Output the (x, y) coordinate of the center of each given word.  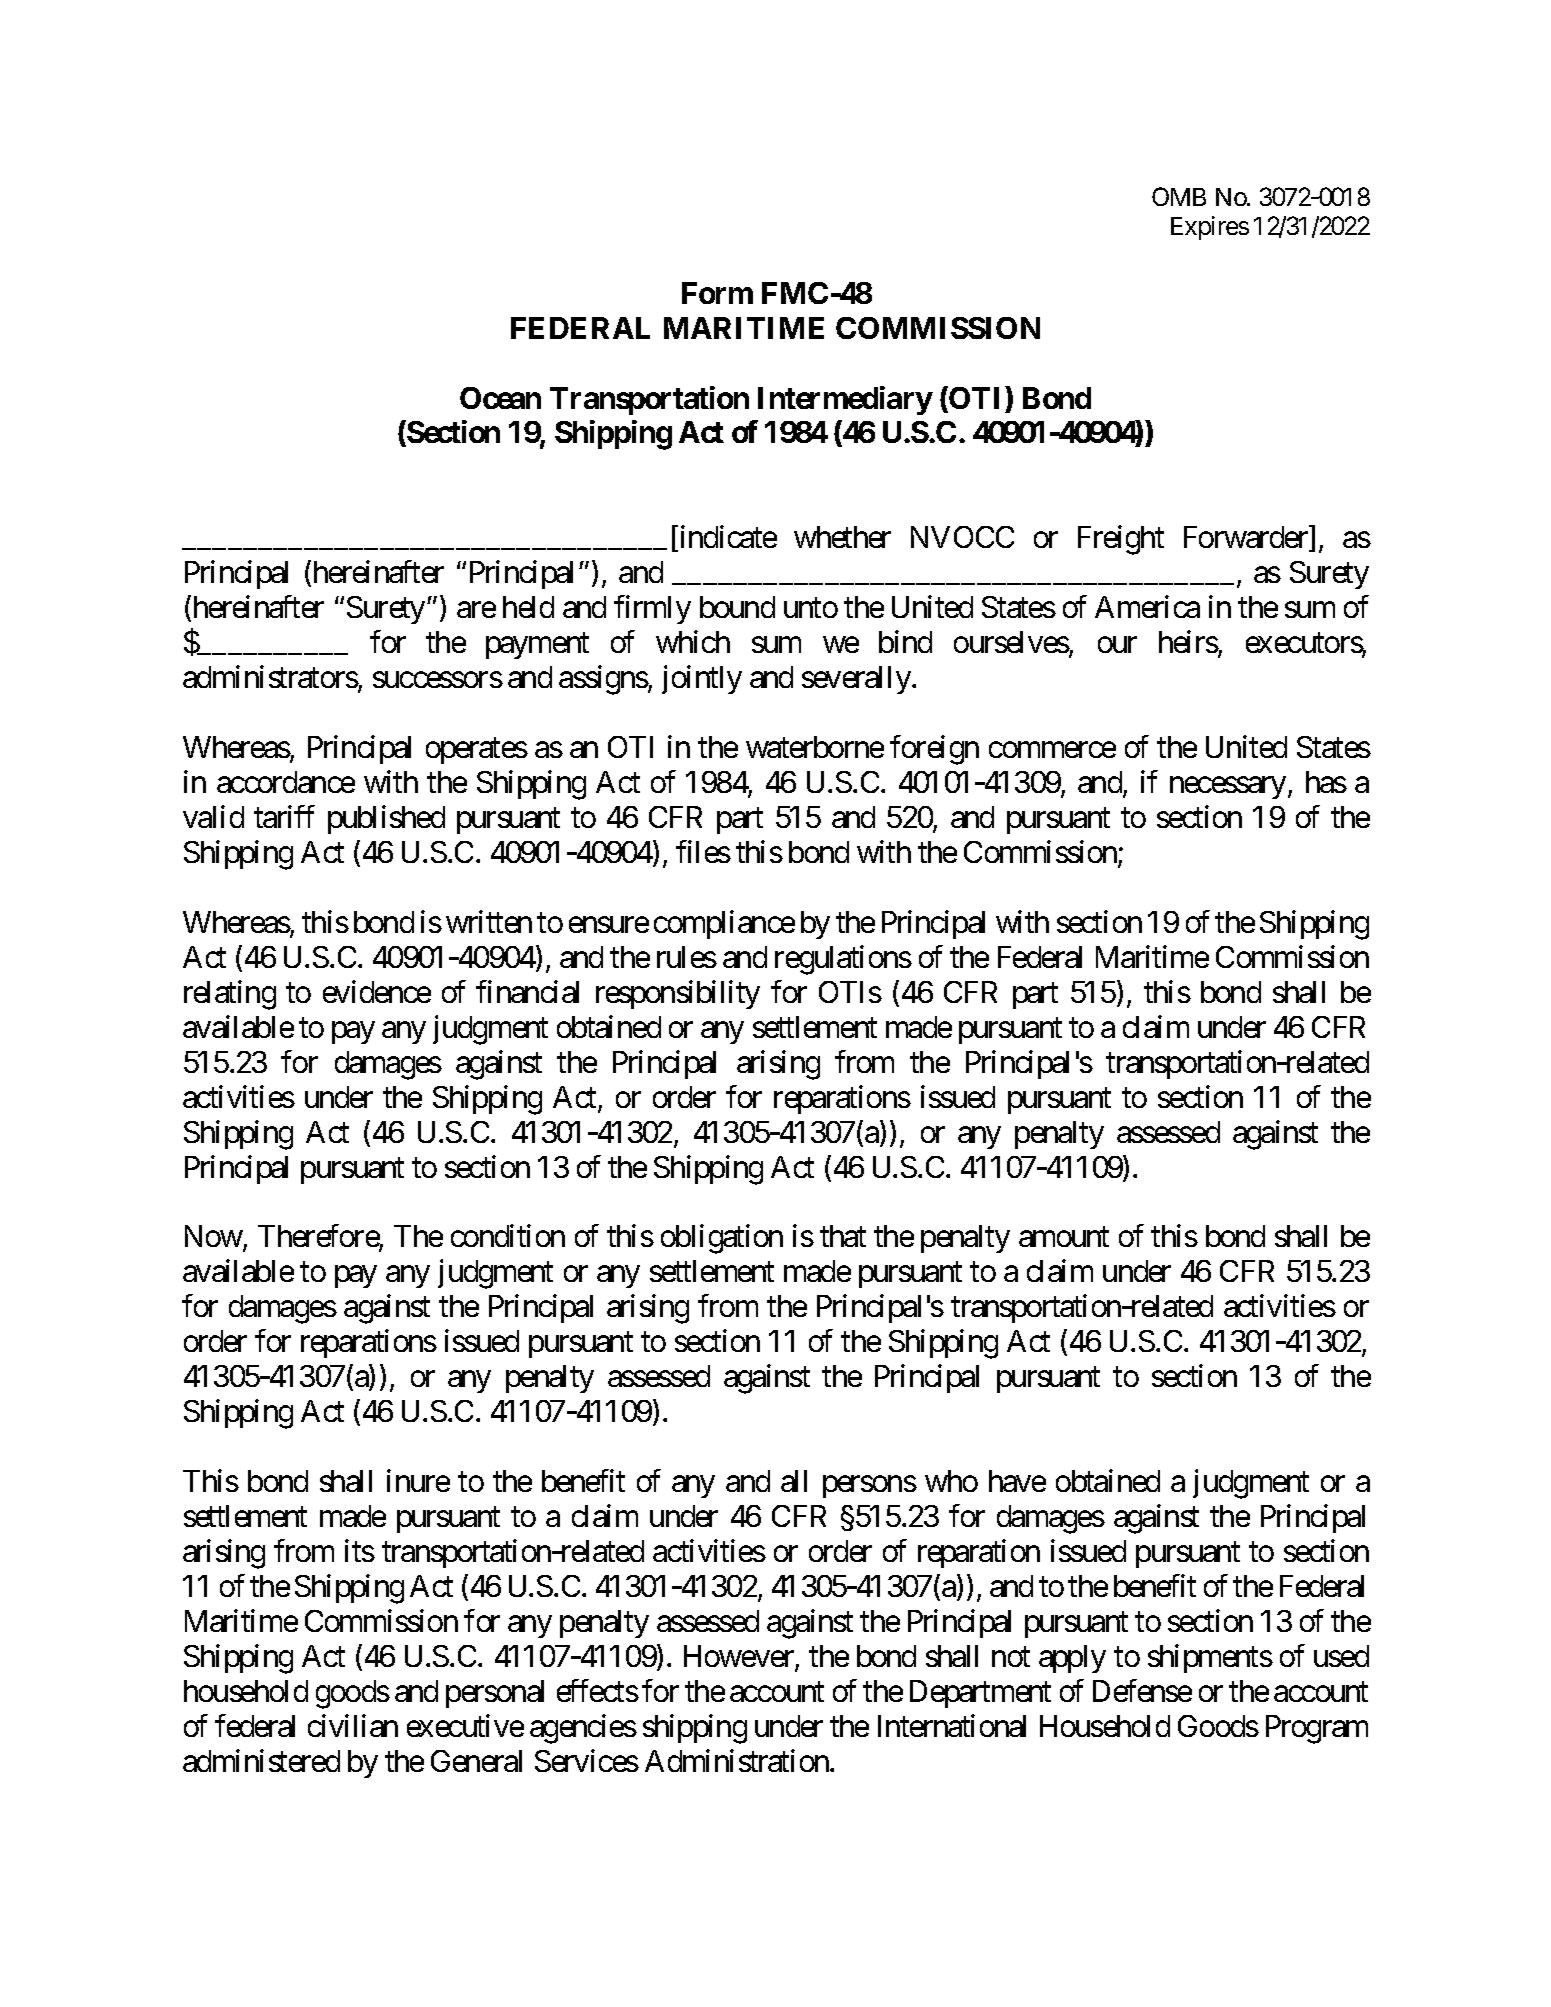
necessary (1228, 788)
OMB (1179, 196)
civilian (353, 1725)
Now (214, 1236)
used (1341, 1656)
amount (1064, 1237)
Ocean (500, 398)
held (528, 607)
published (386, 819)
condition (508, 1236)
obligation (722, 1239)
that (843, 1236)
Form (717, 293)
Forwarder (1247, 539)
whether (842, 537)
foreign (934, 750)
